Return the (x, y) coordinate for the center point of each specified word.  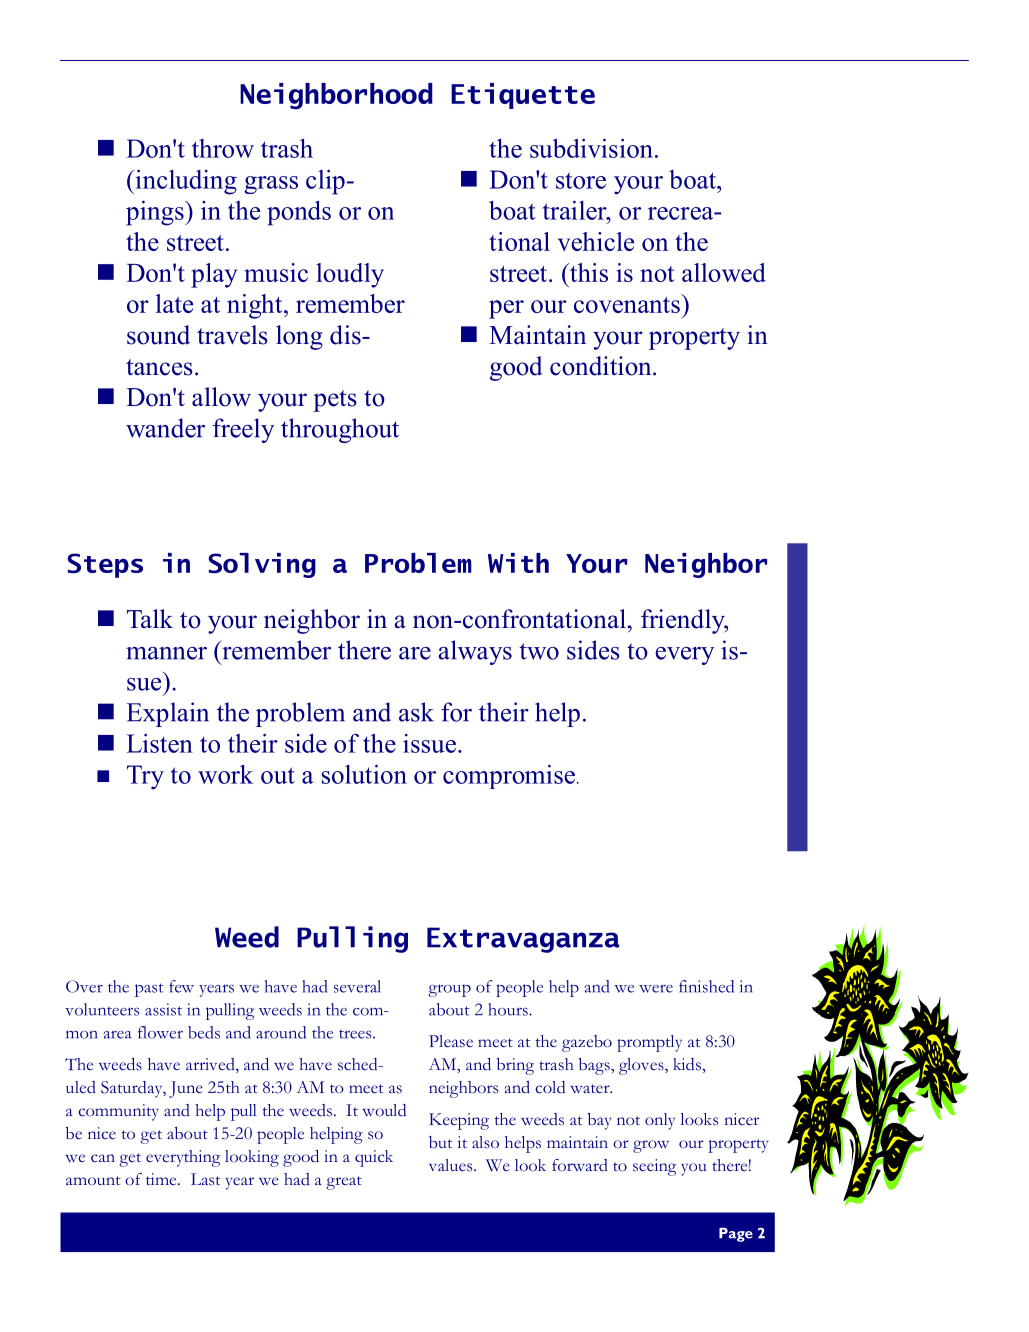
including (185, 182)
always (475, 652)
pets (335, 401)
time (162, 1179)
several (357, 986)
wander (165, 428)
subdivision (591, 148)
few (181, 986)
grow (651, 1146)
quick (374, 1158)
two (539, 651)
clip (325, 182)
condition (602, 366)
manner (166, 653)
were (656, 988)
